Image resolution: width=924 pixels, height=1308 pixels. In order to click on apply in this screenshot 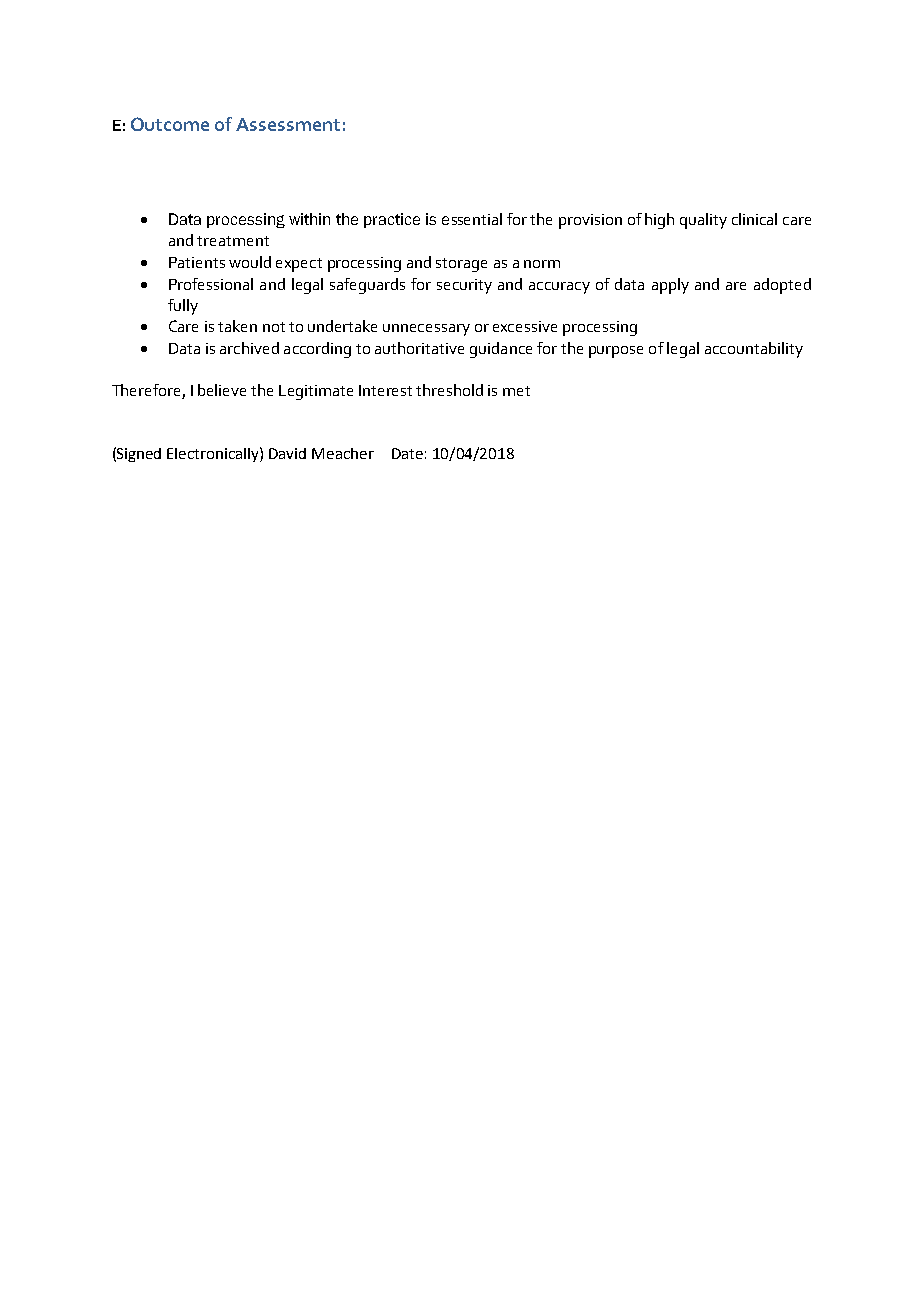, I will do `click(670, 286)`.
